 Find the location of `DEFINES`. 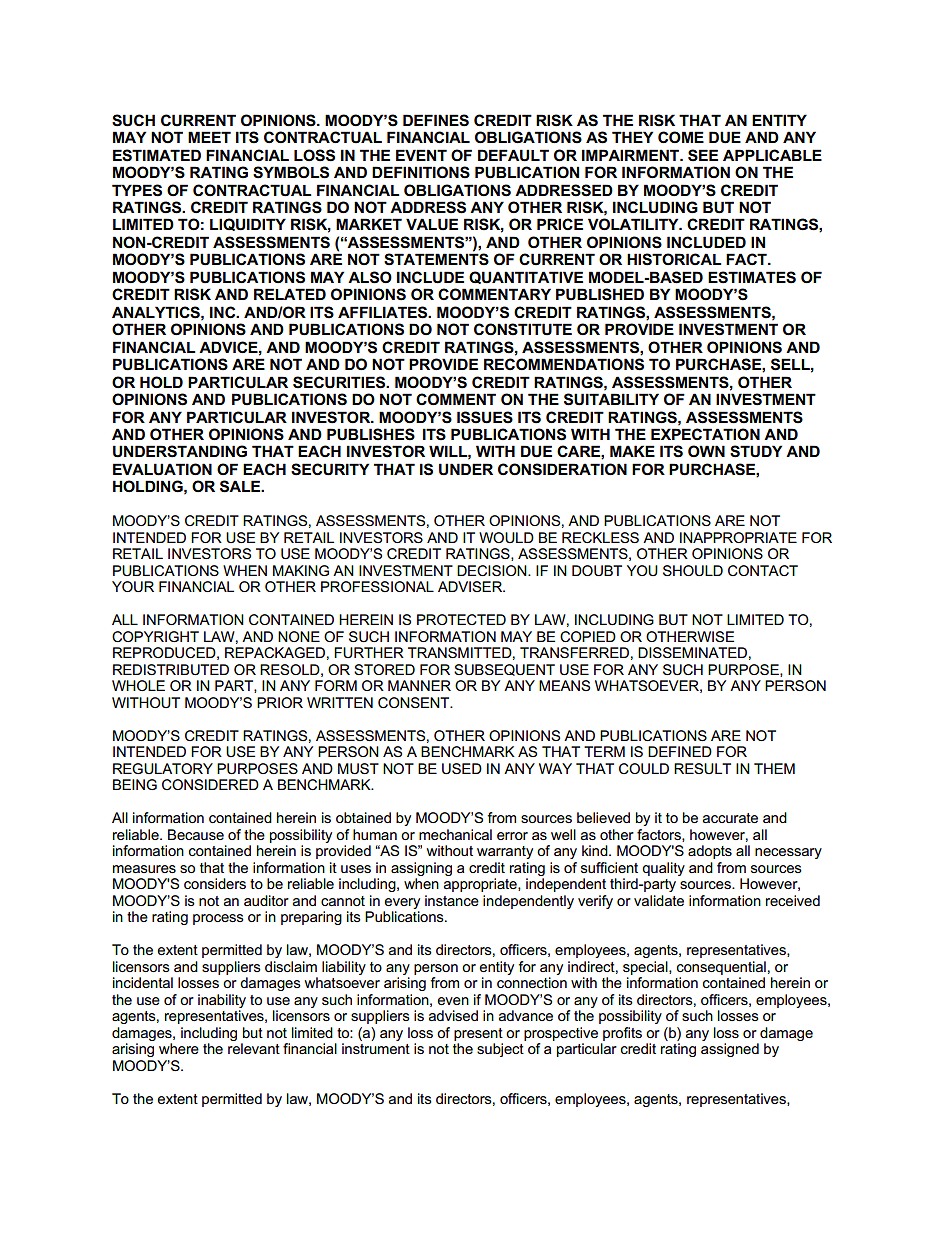

DEFINES is located at coordinates (436, 120).
